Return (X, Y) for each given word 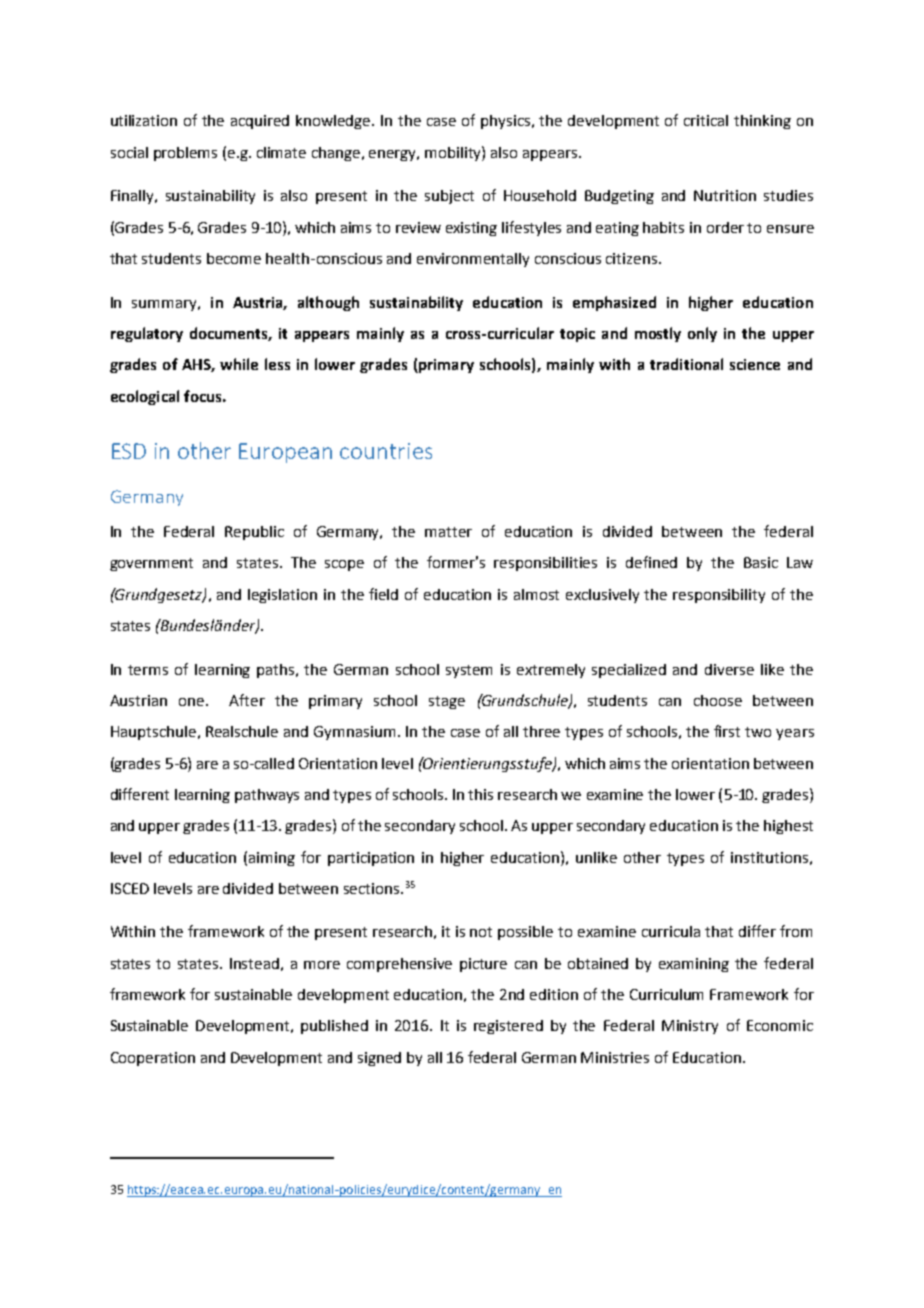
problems (185, 154)
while (239, 364)
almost (536, 594)
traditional (686, 364)
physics (507, 122)
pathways (267, 796)
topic (577, 335)
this (480, 794)
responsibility (719, 596)
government (151, 564)
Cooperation (153, 1059)
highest (788, 827)
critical (706, 120)
